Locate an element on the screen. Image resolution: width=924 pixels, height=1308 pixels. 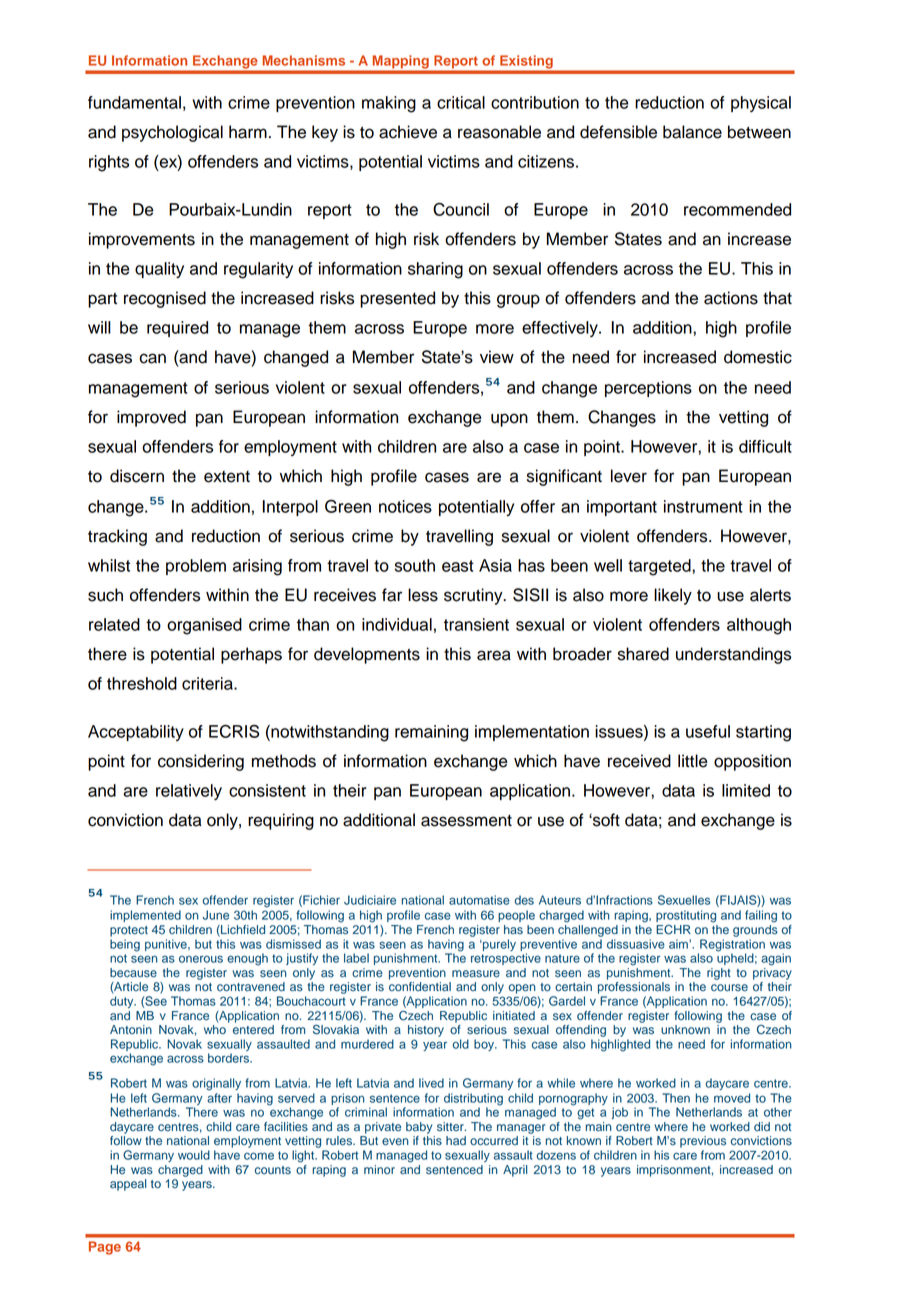
appeal is located at coordinates (128, 1185).
